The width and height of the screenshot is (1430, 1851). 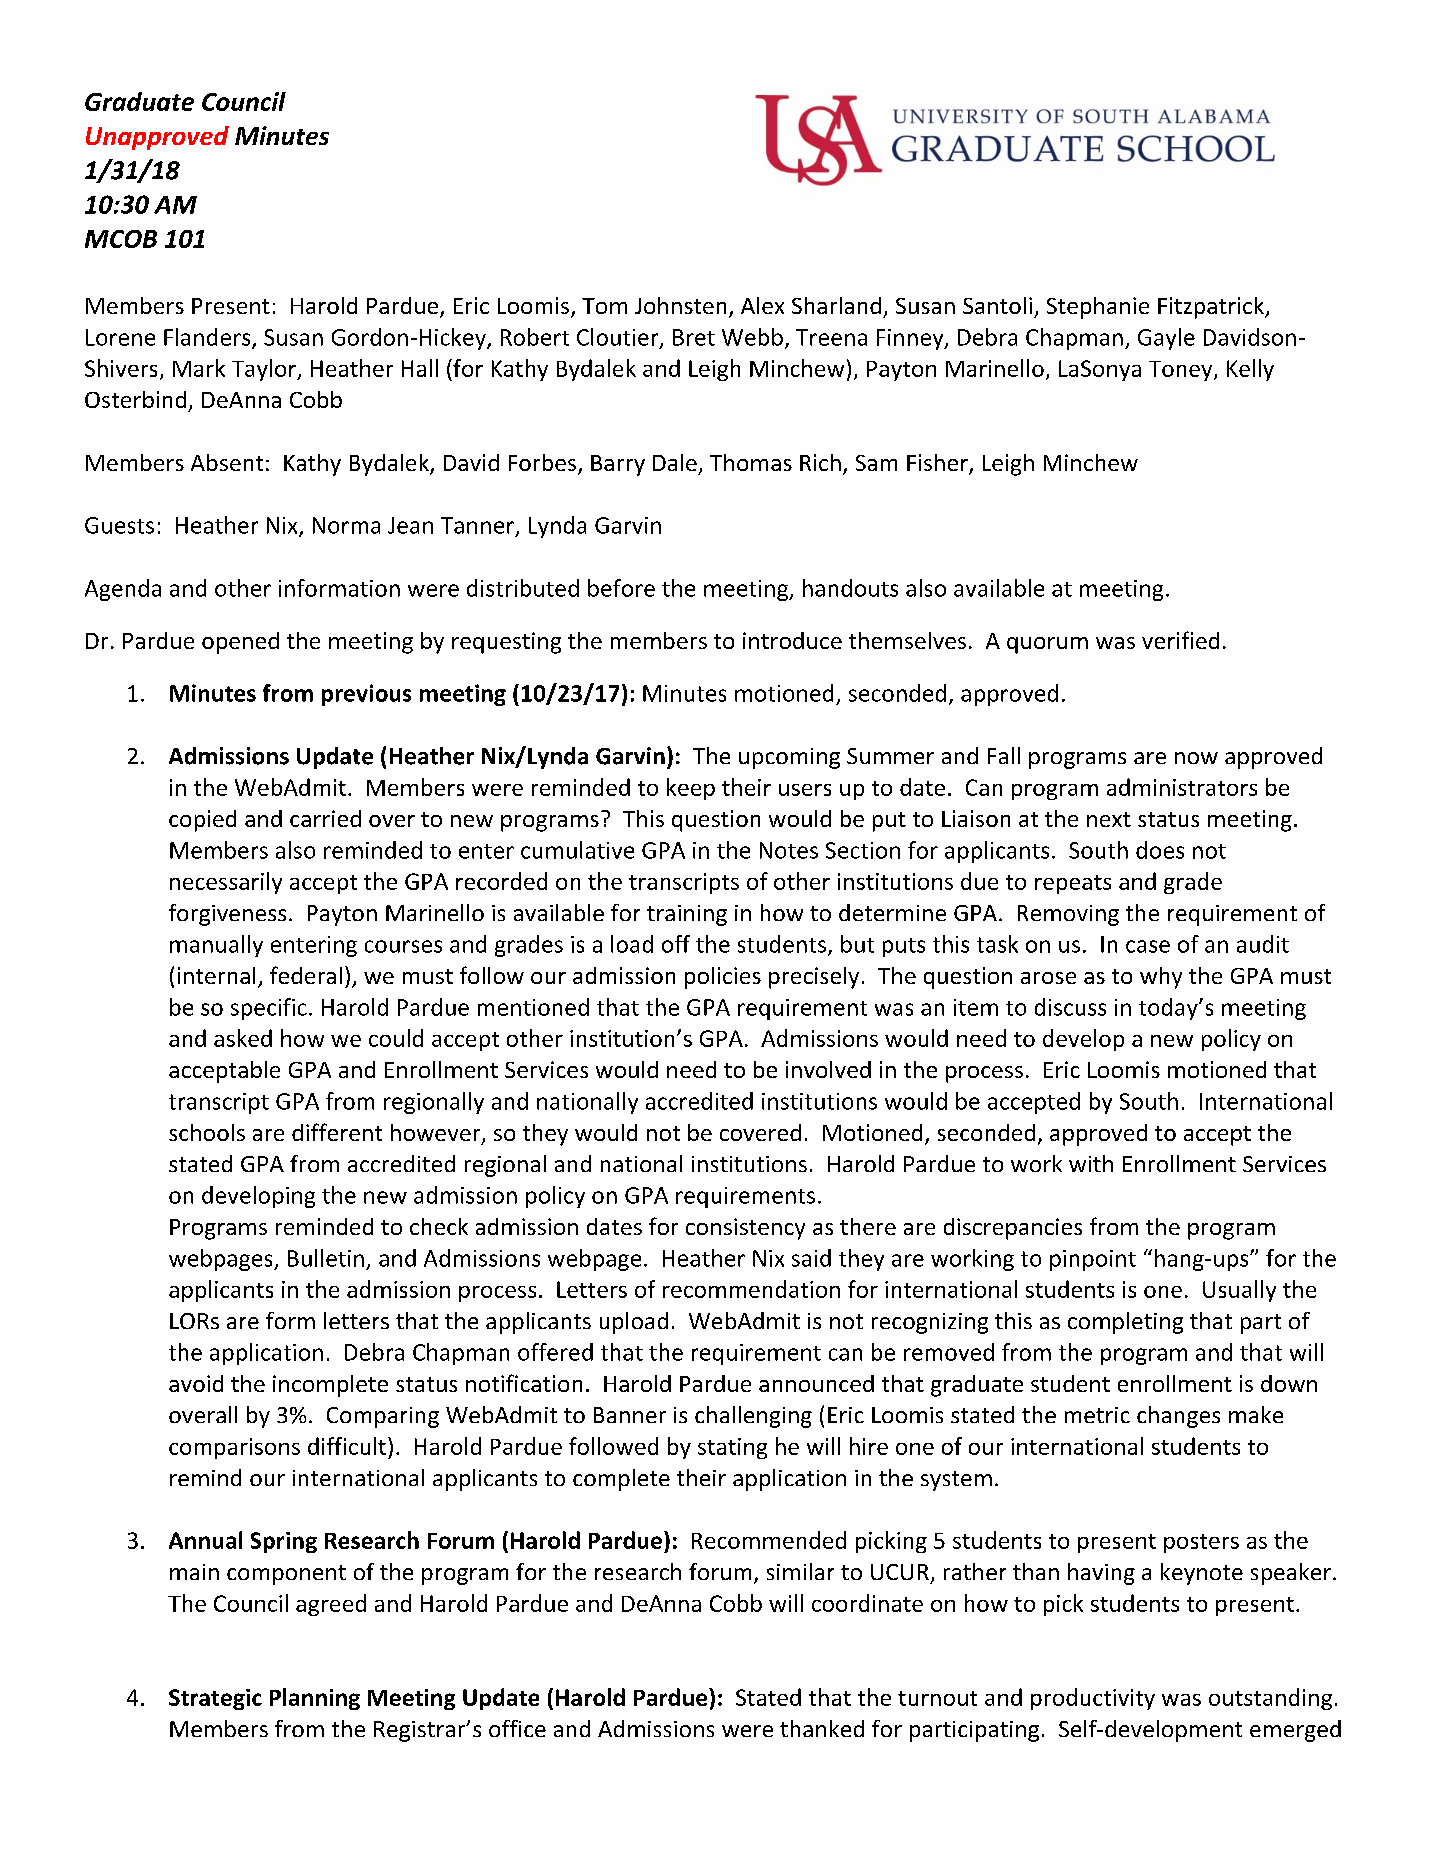 I want to click on administrators, so click(x=1182, y=787).
